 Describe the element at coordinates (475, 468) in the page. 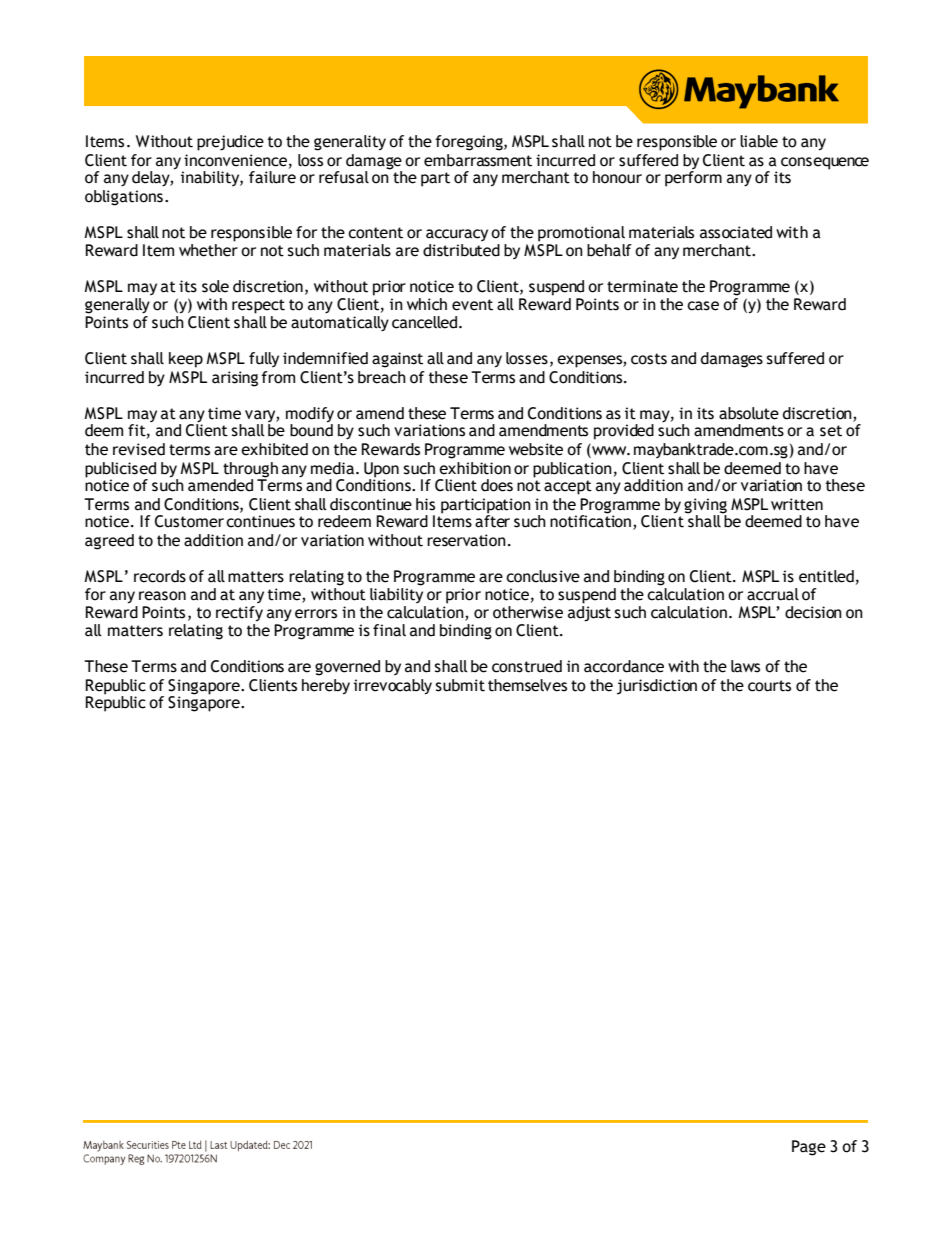

I see `exhibition` at that location.
